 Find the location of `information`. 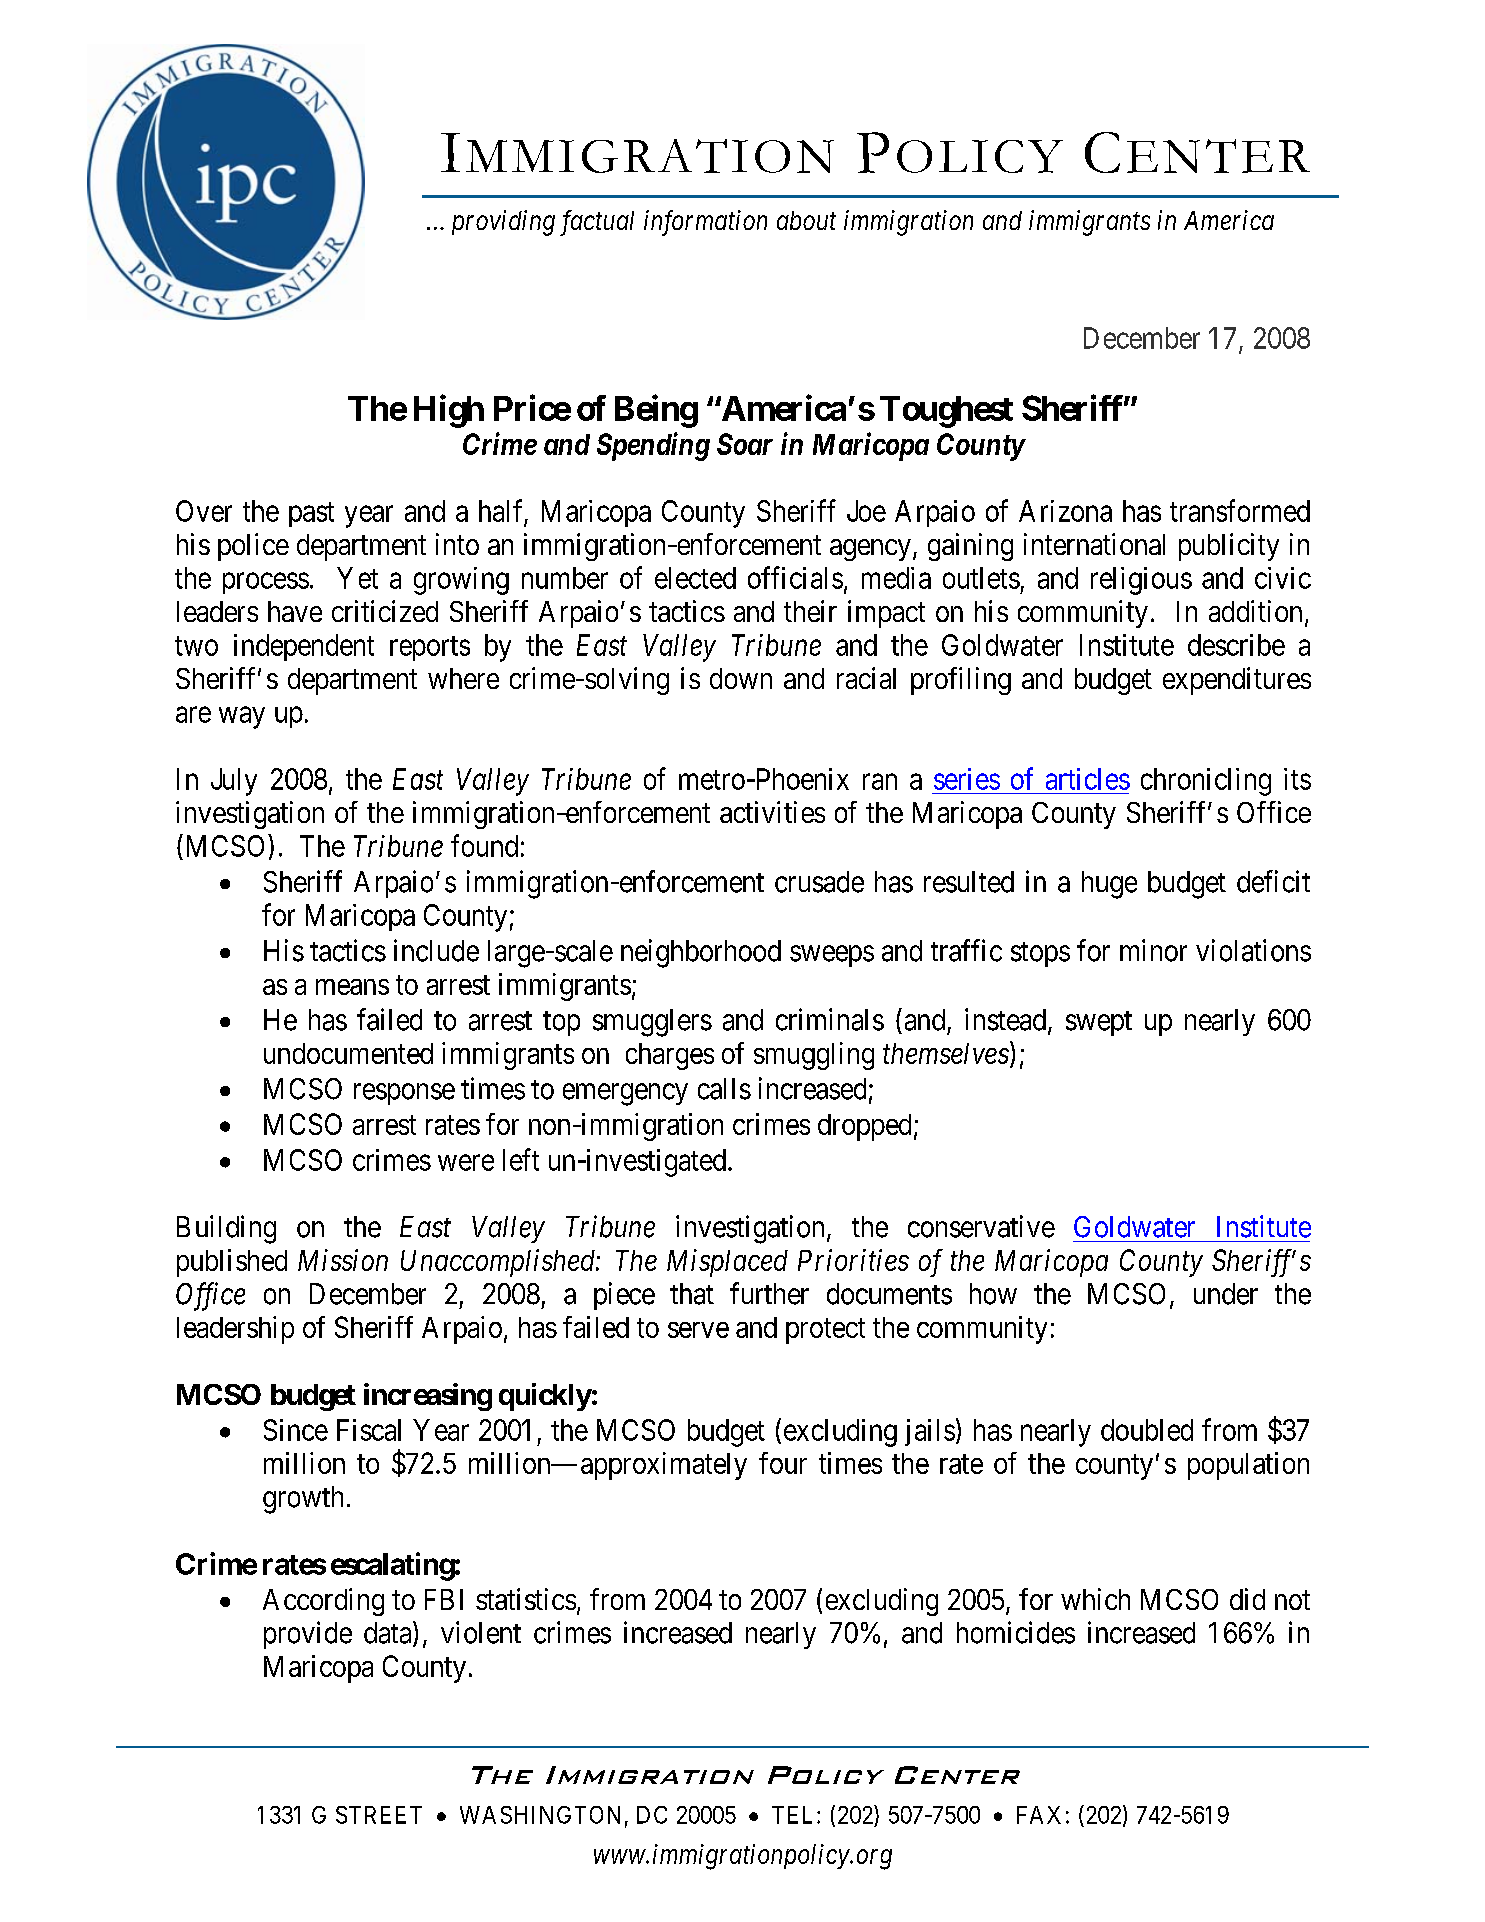

information is located at coordinates (705, 223).
